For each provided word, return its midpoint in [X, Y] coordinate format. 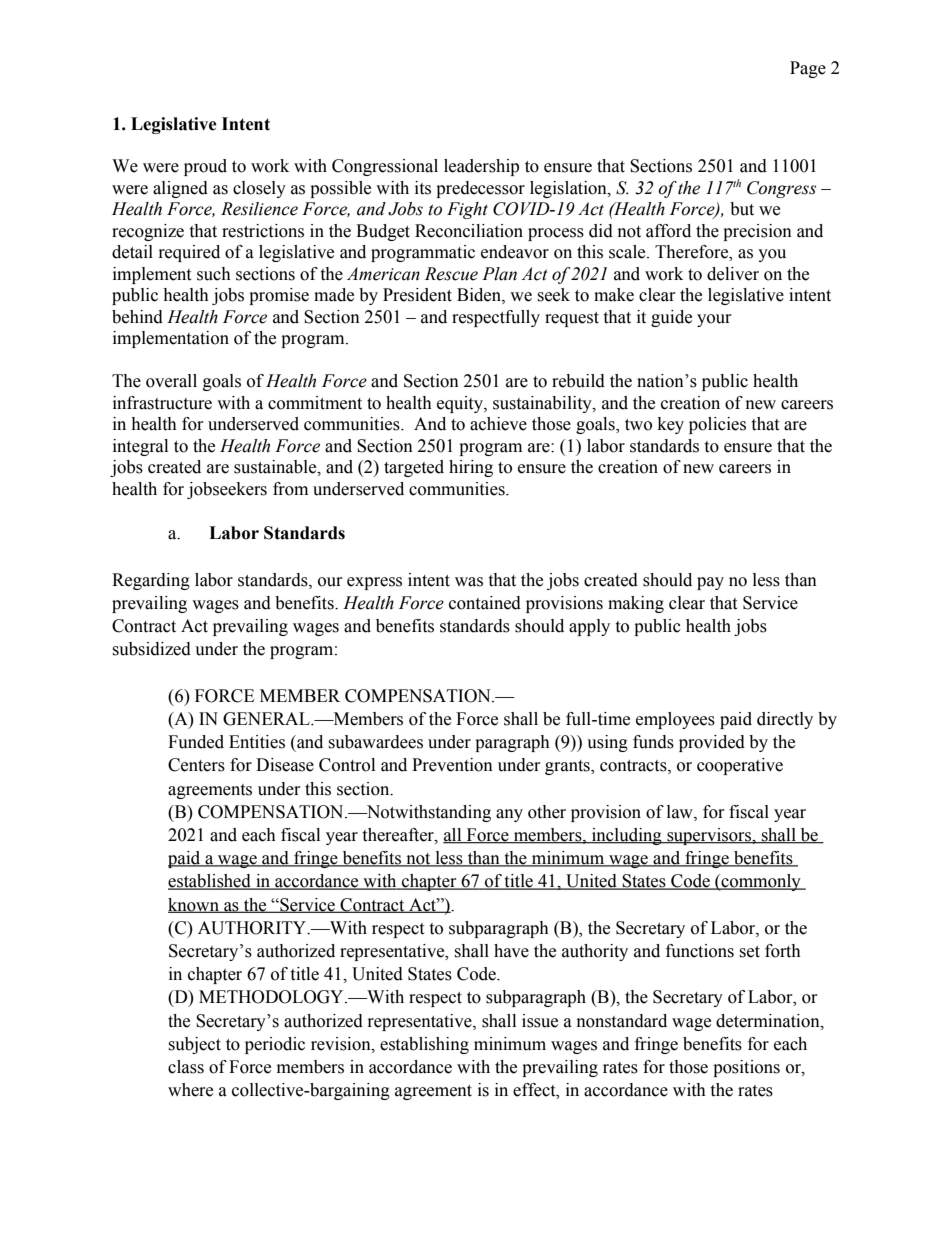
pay [710, 583]
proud [205, 167]
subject [194, 1045]
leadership [481, 167]
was [469, 582]
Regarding [151, 581]
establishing [424, 1045]
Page [808, 69]
